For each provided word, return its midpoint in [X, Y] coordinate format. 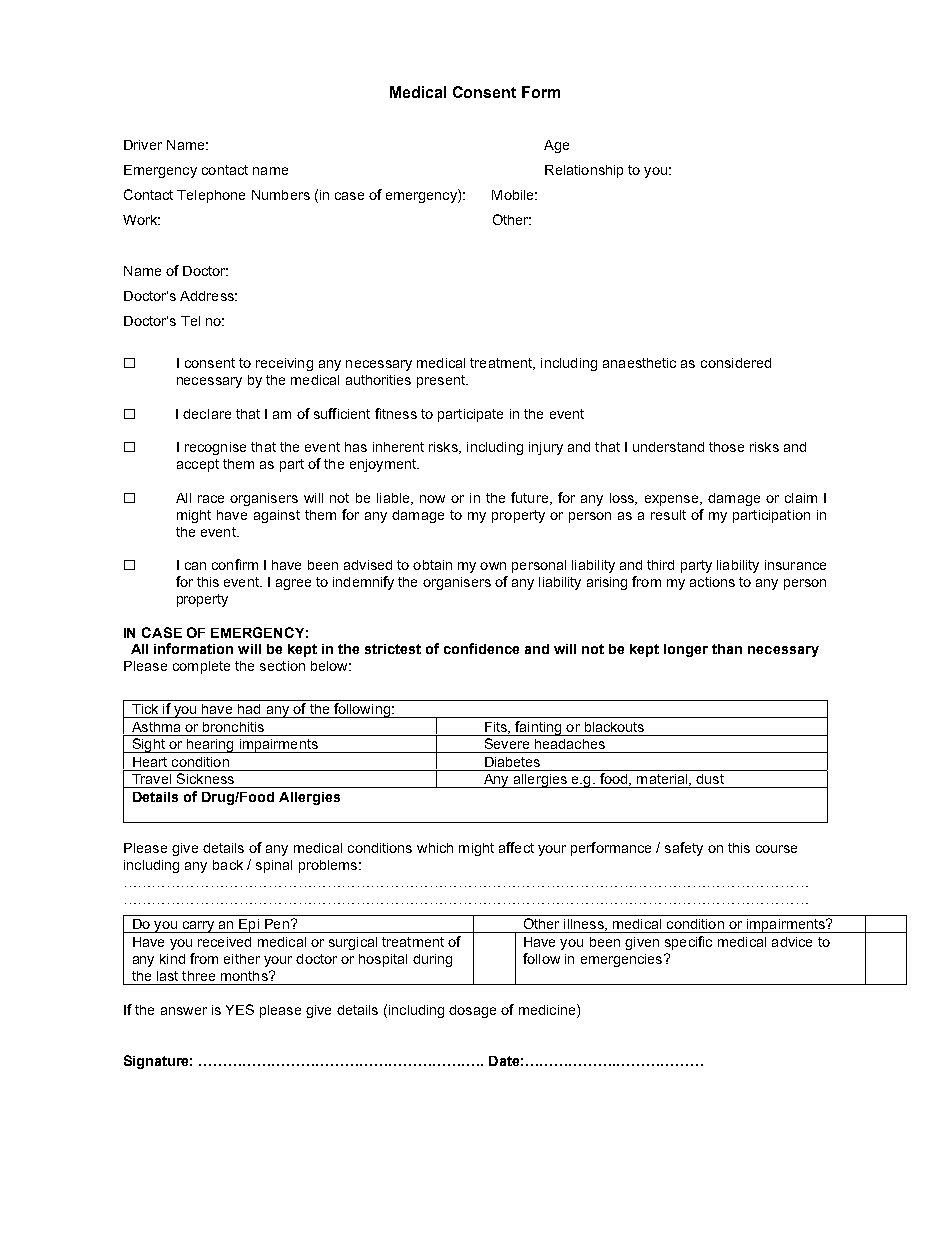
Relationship [584, 171]
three [198, 976]
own [493, 566]
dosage [472, 1011]
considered [736, 363]
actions [712, 582]
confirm [235, 564]
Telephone [211, 196]
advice [792, 942]
